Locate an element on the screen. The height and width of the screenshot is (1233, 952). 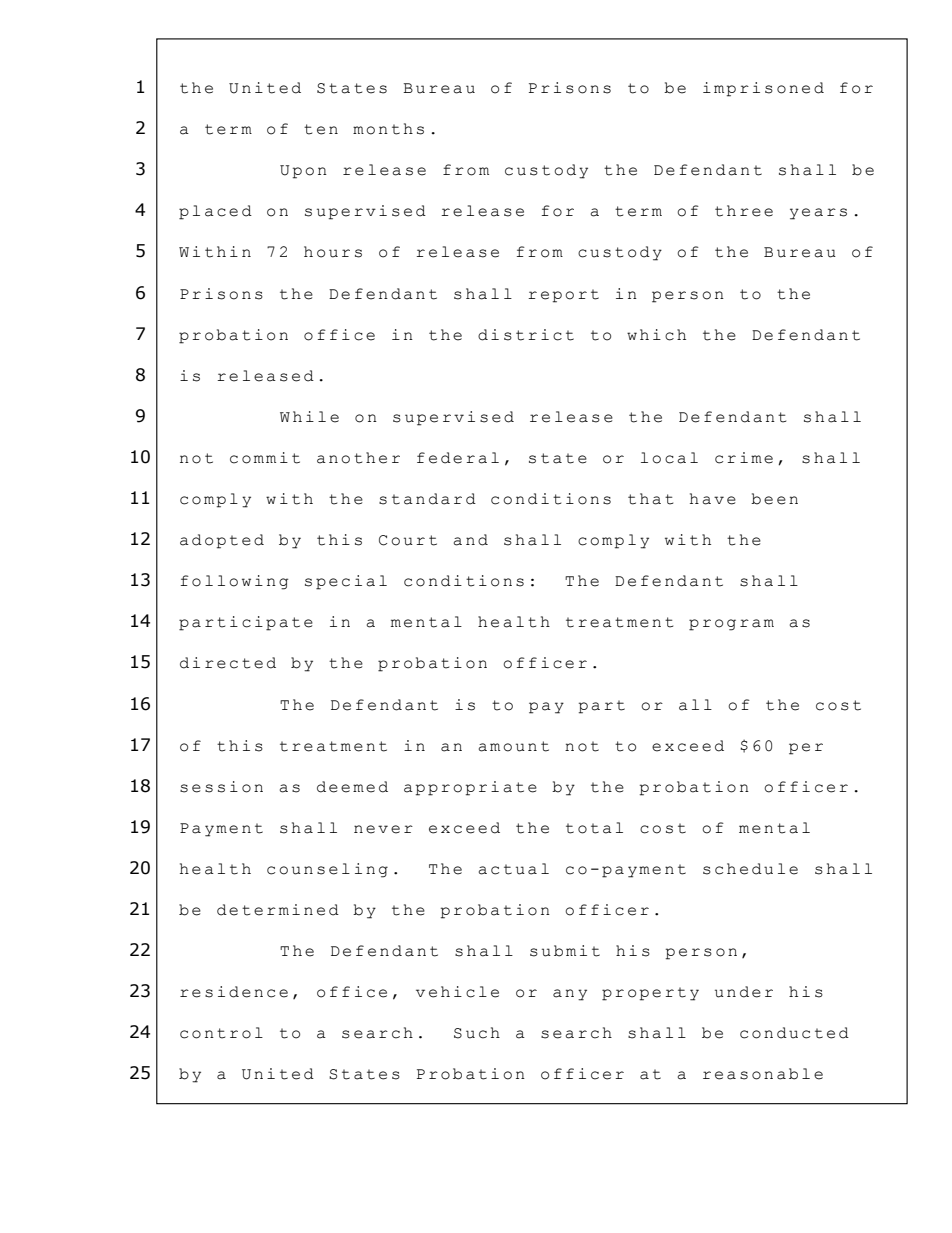
imprisoned is located at coordinates (763, 89).
